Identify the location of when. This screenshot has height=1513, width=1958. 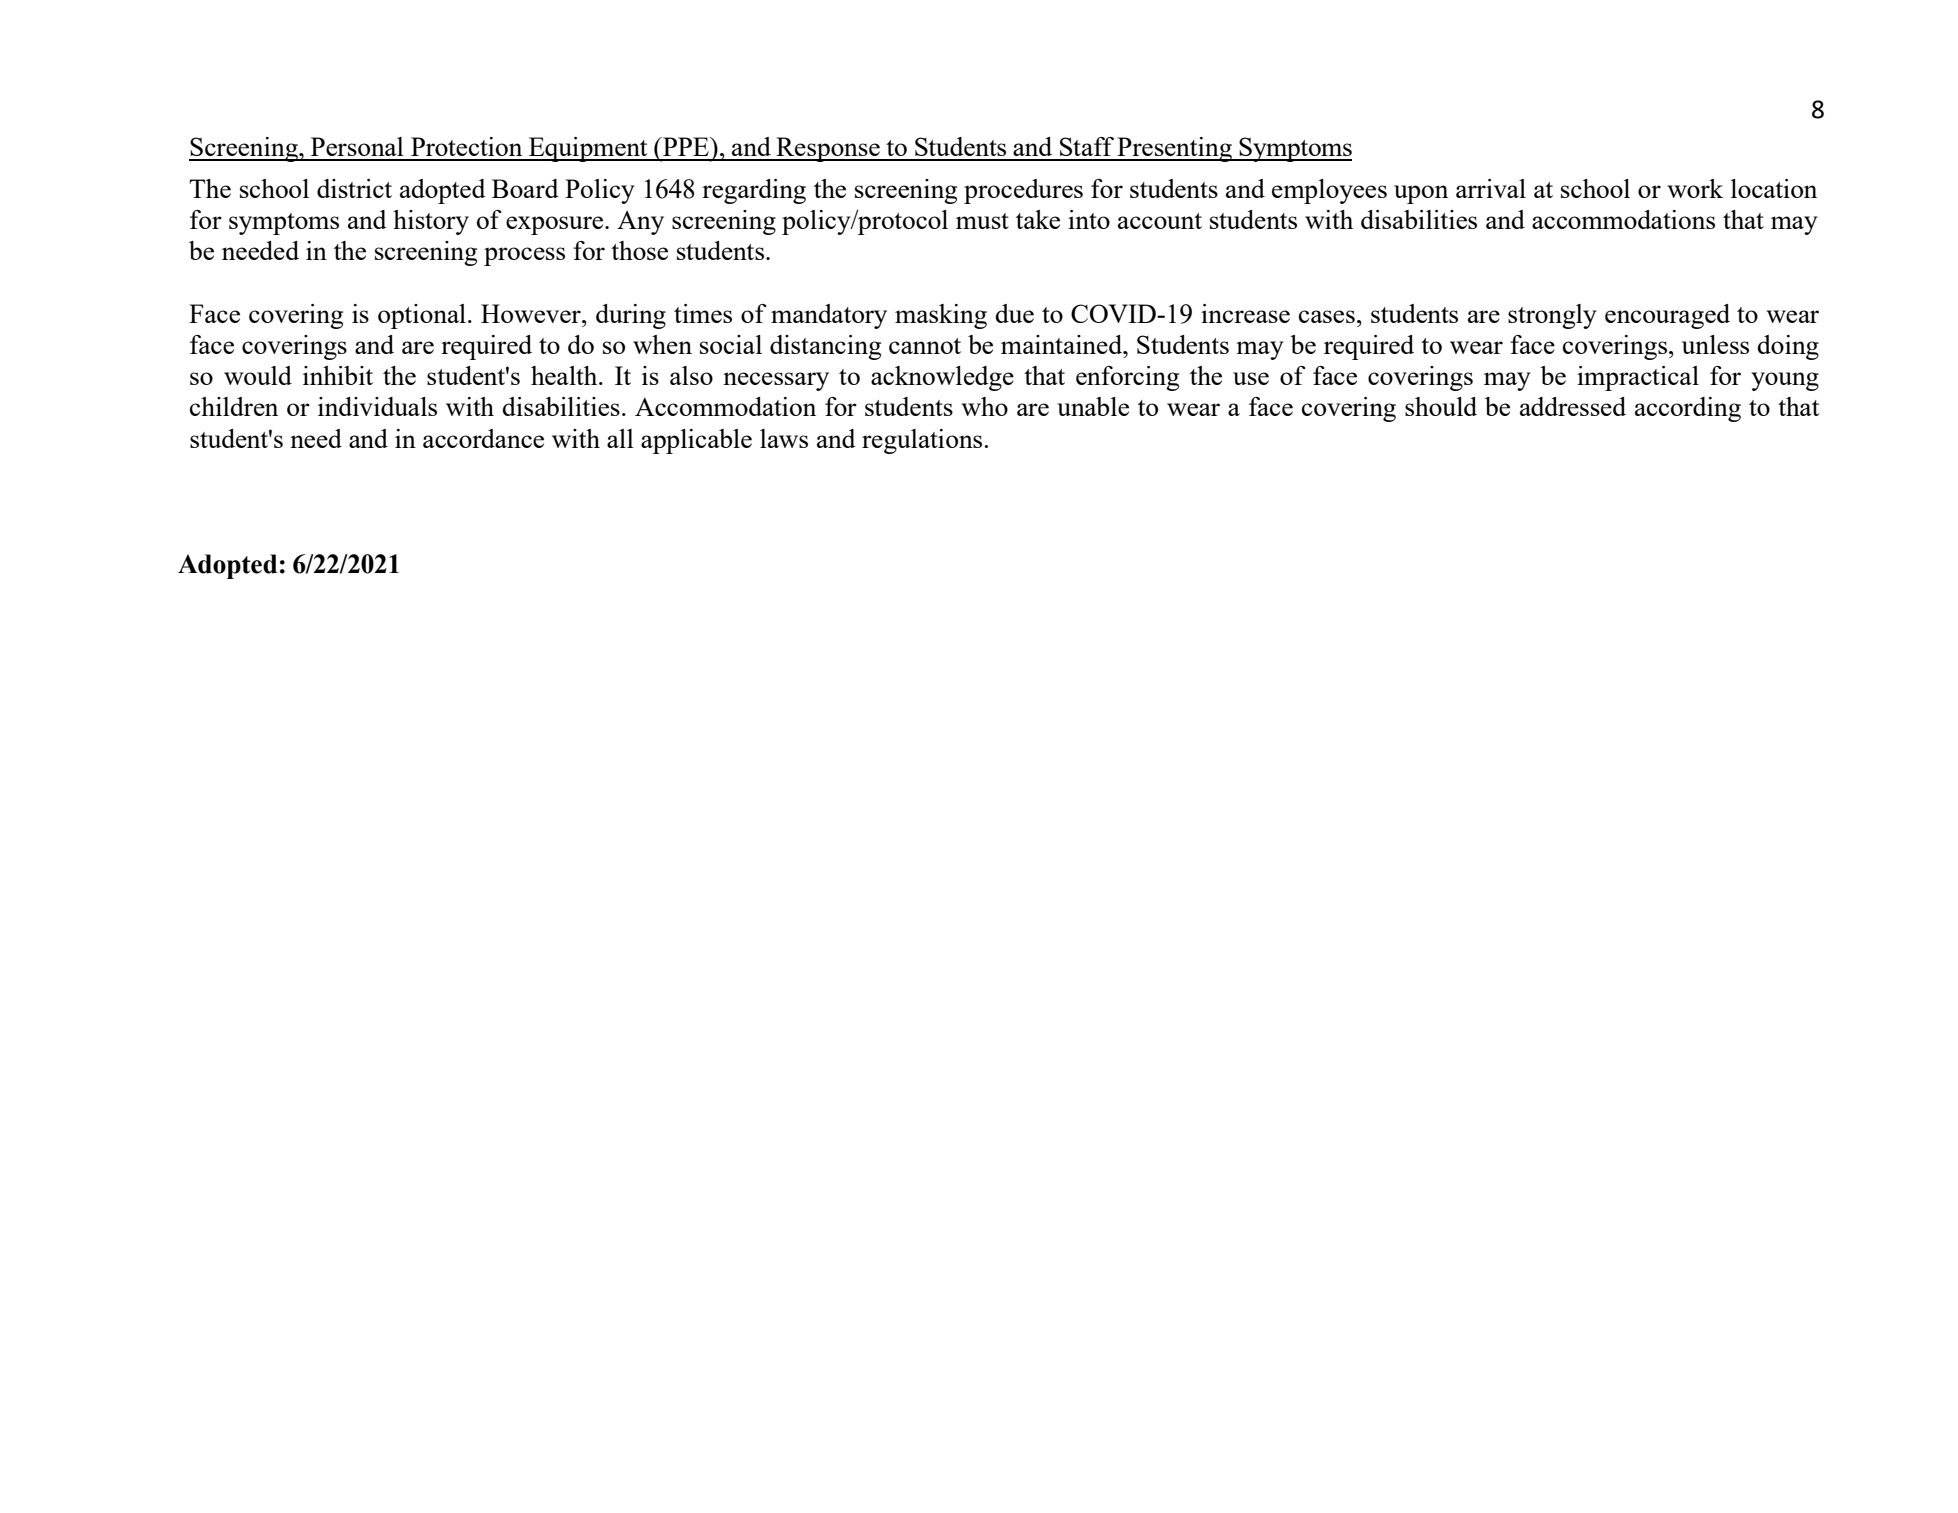
(662, 344).
